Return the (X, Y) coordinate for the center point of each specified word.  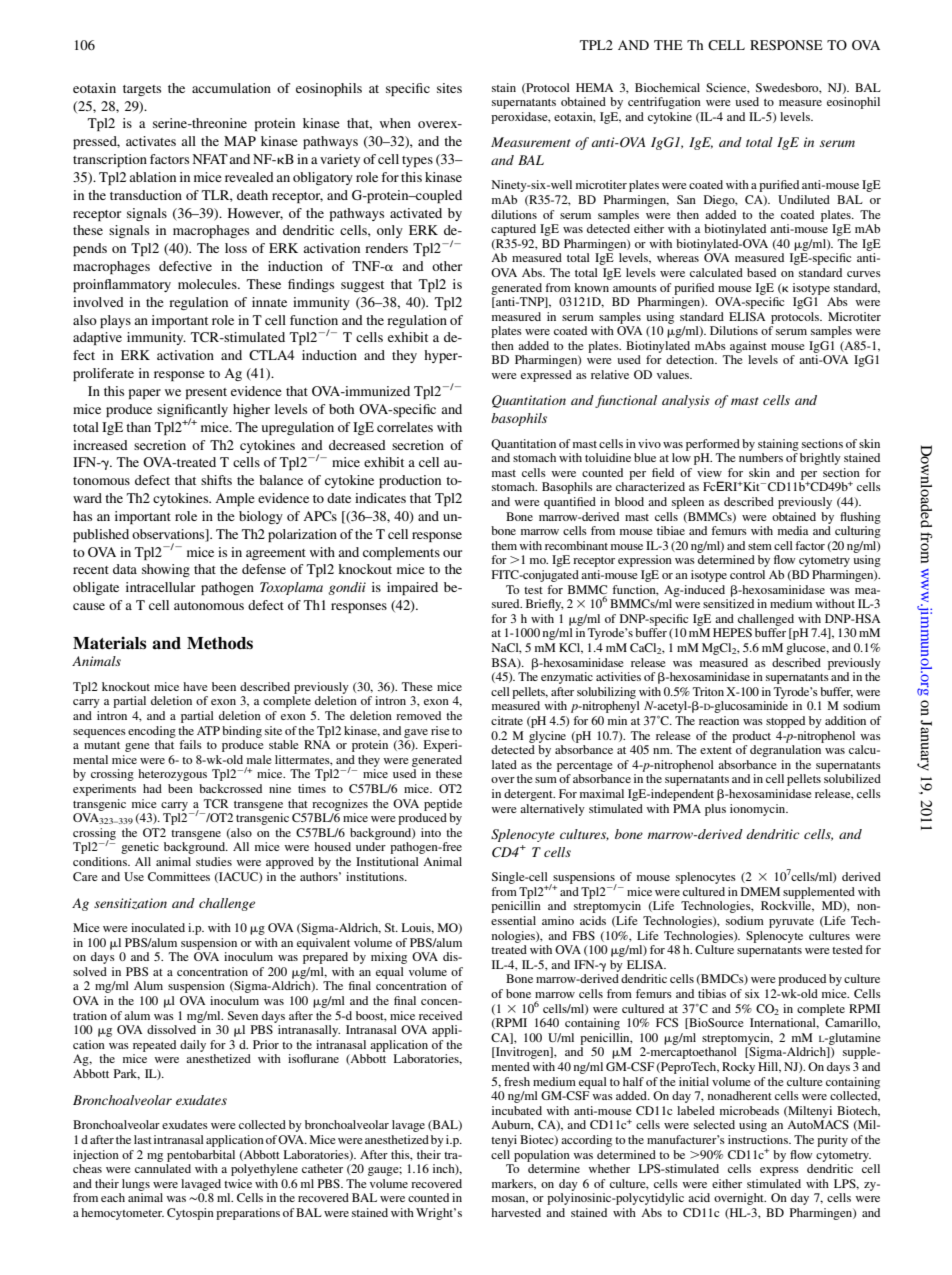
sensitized (728, 603)
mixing (389, 958)
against (748, 347)
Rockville (787, 906)
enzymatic (567, 678)
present (206, 393)
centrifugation (664, 103)
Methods (220, 643)
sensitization (130, 903)
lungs (136, 1185)
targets (142, 90)
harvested (516, 1212)
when (395, 123)
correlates (405, 427)
